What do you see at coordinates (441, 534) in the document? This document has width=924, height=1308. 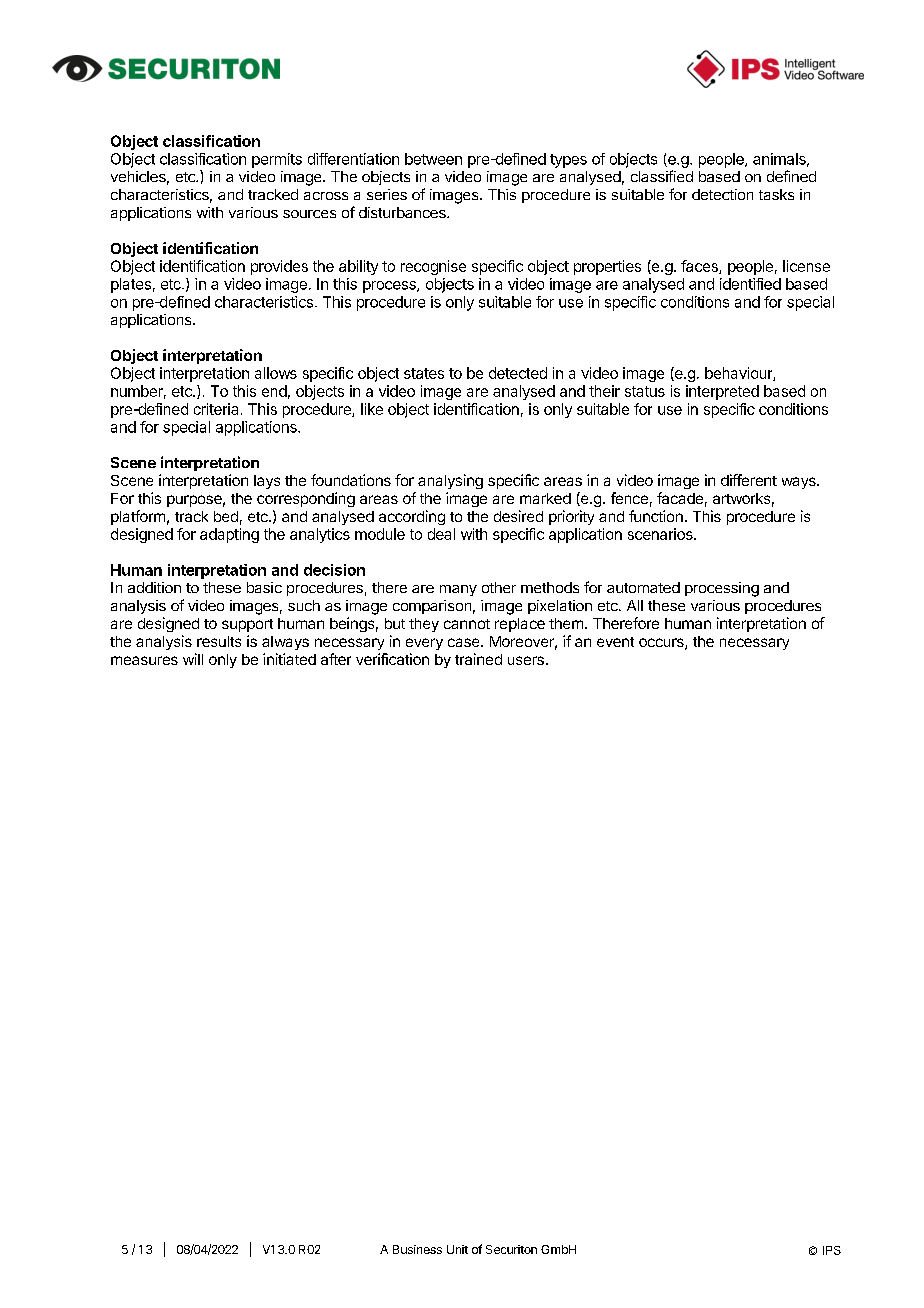 I see `deal` at bounding box center [441, 534].
